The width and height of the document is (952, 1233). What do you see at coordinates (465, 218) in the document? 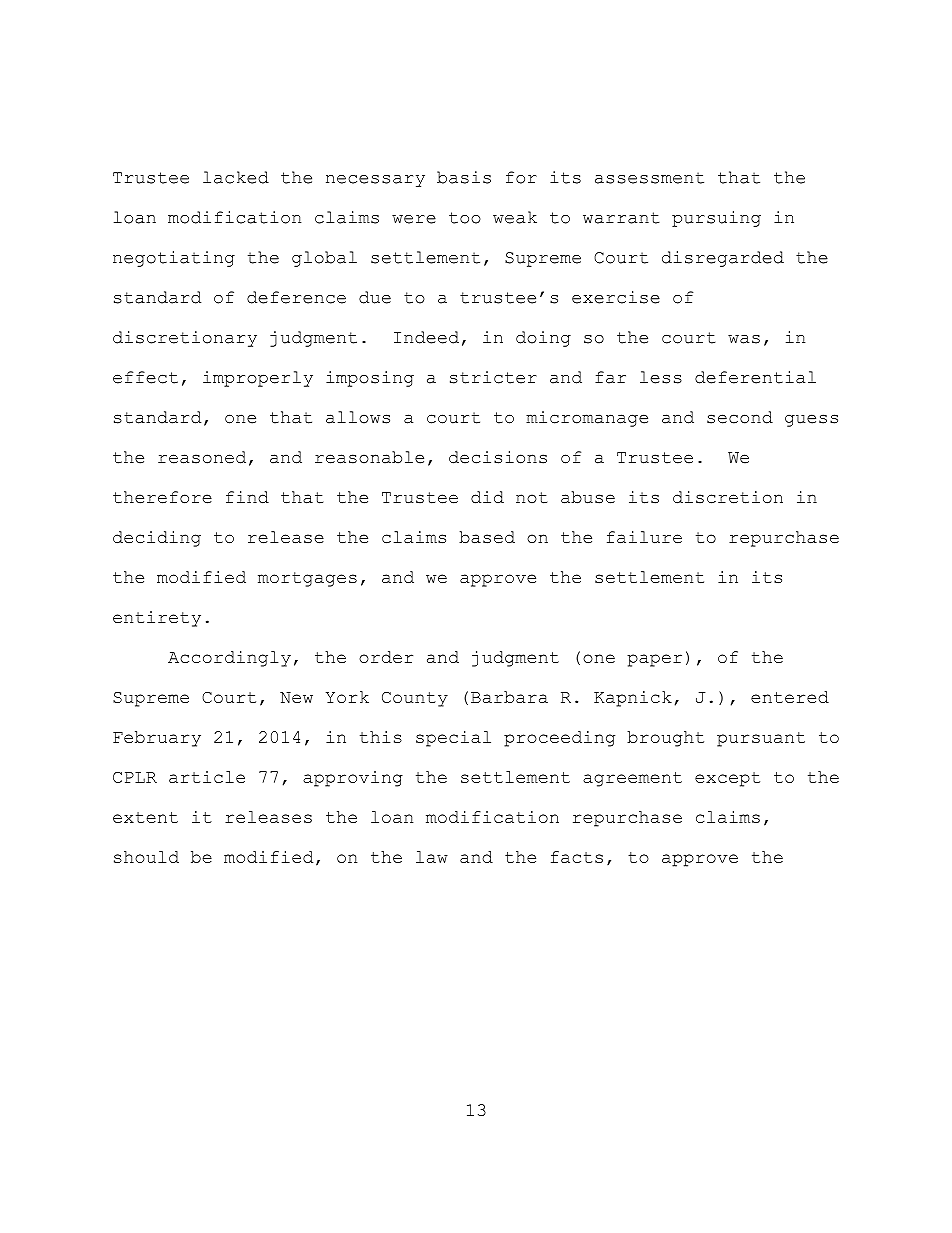
I see `too` at bounding box center [465, 218].
